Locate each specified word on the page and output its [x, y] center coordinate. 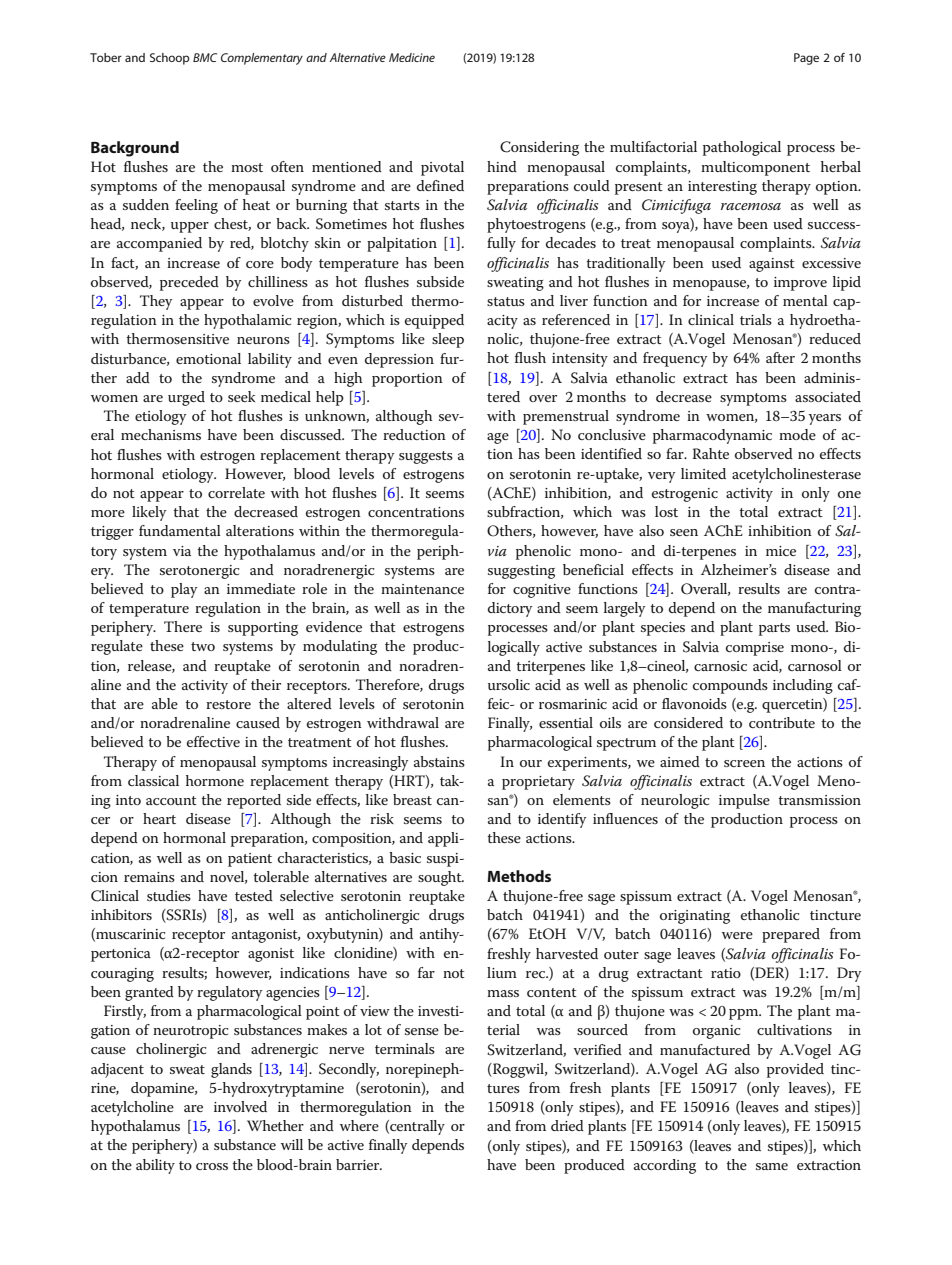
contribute [782, 722]
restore [228, 704]
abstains [439, 761]
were [737, 935]
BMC [205, 57]
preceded [189, 283]
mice [781, 551]
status [506, 301]
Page [806, 59]
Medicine [412, 57]
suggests [426, 457]
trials [756, 319]
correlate [236, 492]
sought [441, 878]
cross [212, 1166]
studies [169, 895]
